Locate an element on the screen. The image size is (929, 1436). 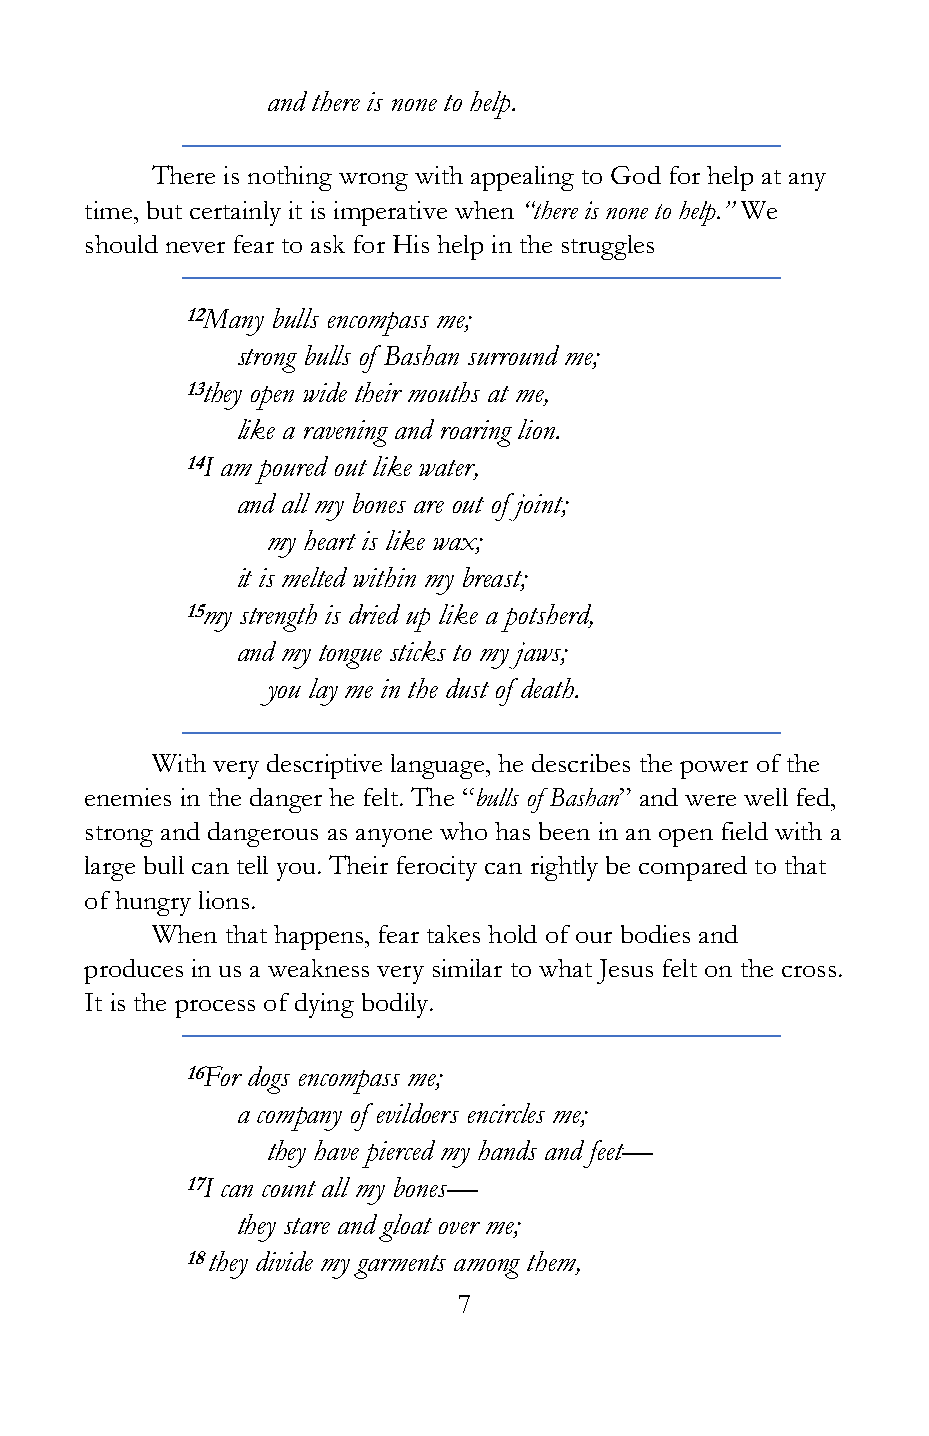
God is located at coordinates (636, 175).
